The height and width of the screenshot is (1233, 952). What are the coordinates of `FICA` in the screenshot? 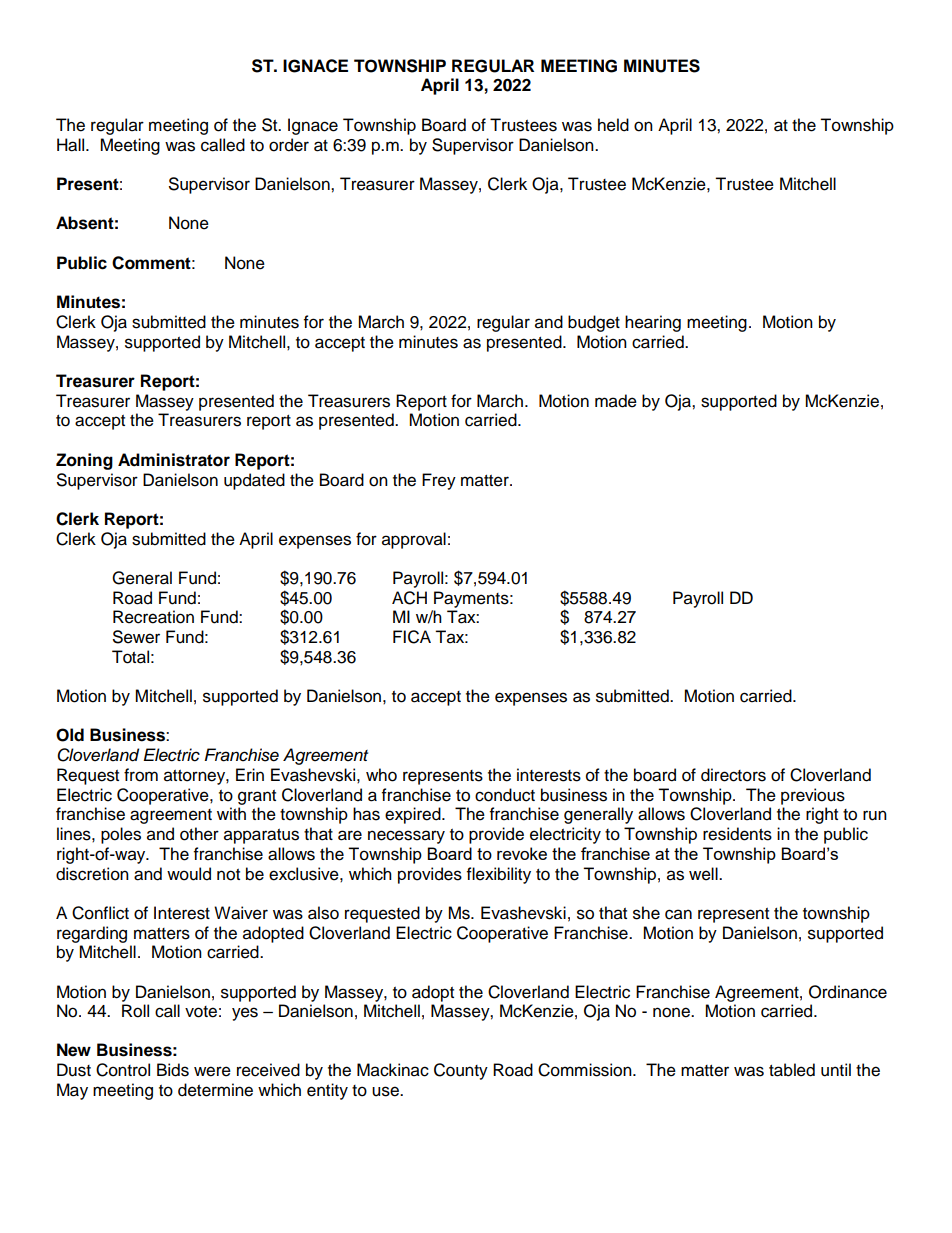 It's located at (412, 637).
